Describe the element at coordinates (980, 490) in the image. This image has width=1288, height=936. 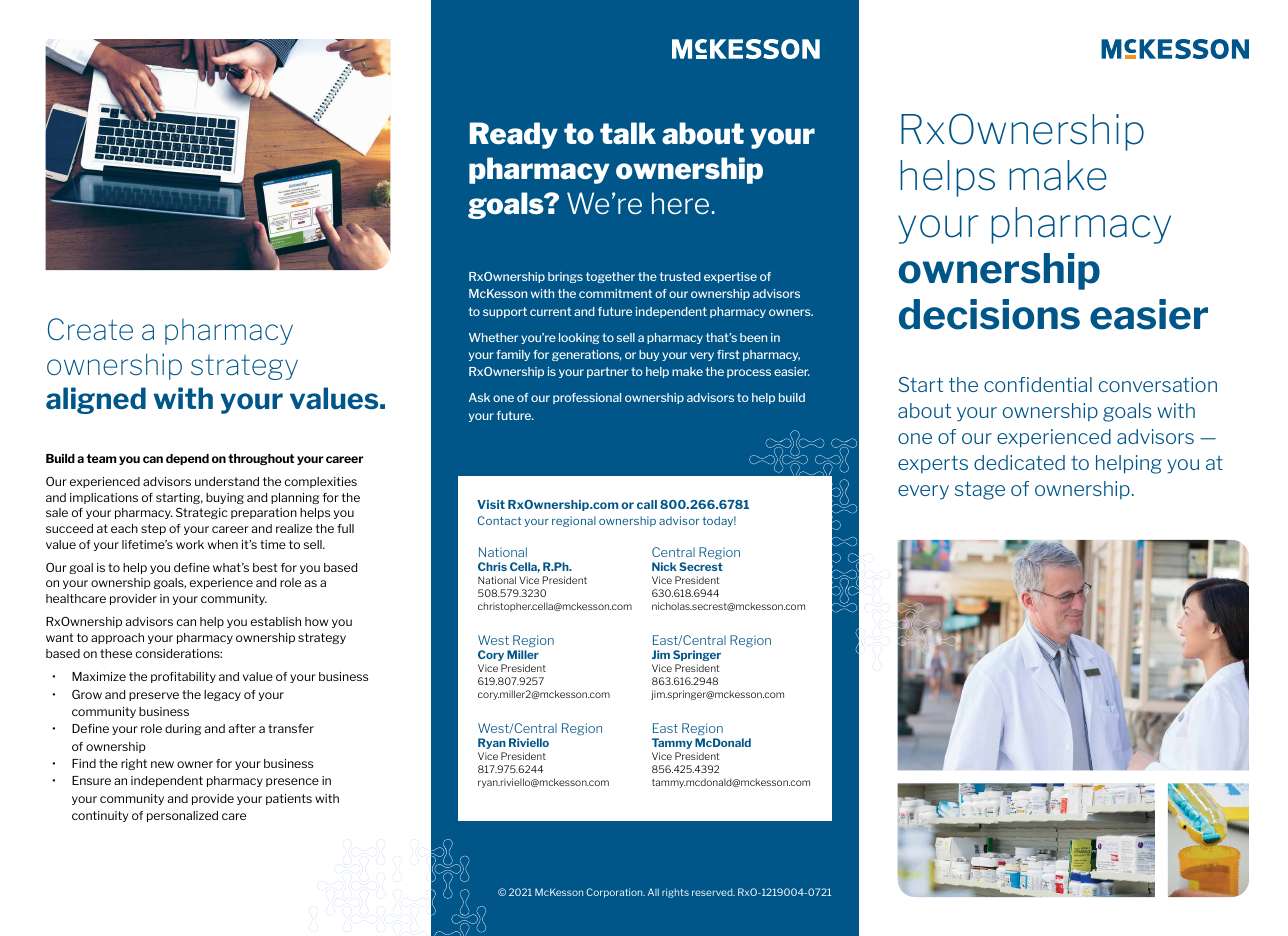
I see `stage` at that location.
